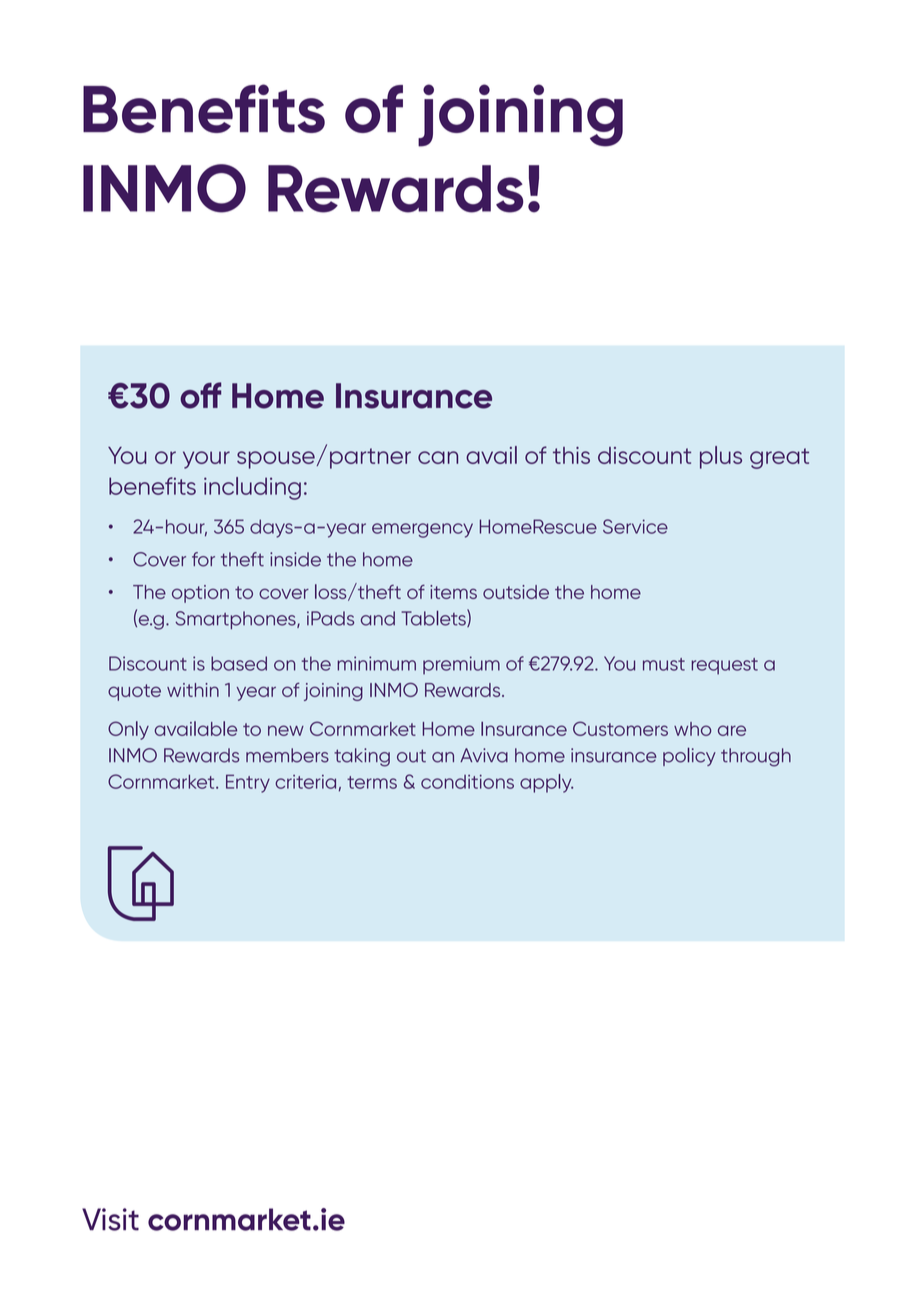 Image resolution: width=924 pixels, height=1311 pixels. What do you see at coordinates (372, 782) in the image?
I see `terms` at bounding box center [372, 782].
